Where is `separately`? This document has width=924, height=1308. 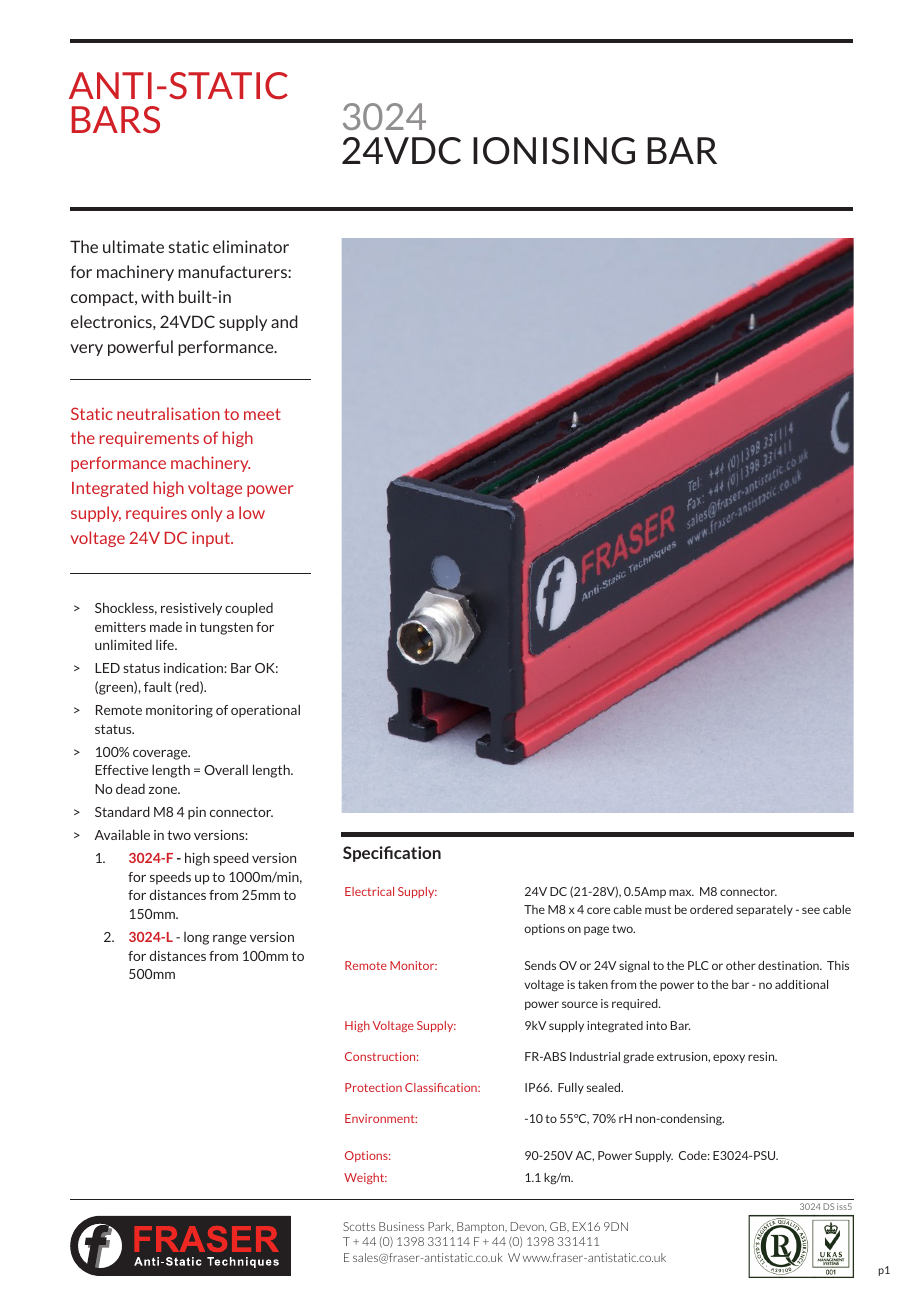 separately is located at coordinates (764, 910).
